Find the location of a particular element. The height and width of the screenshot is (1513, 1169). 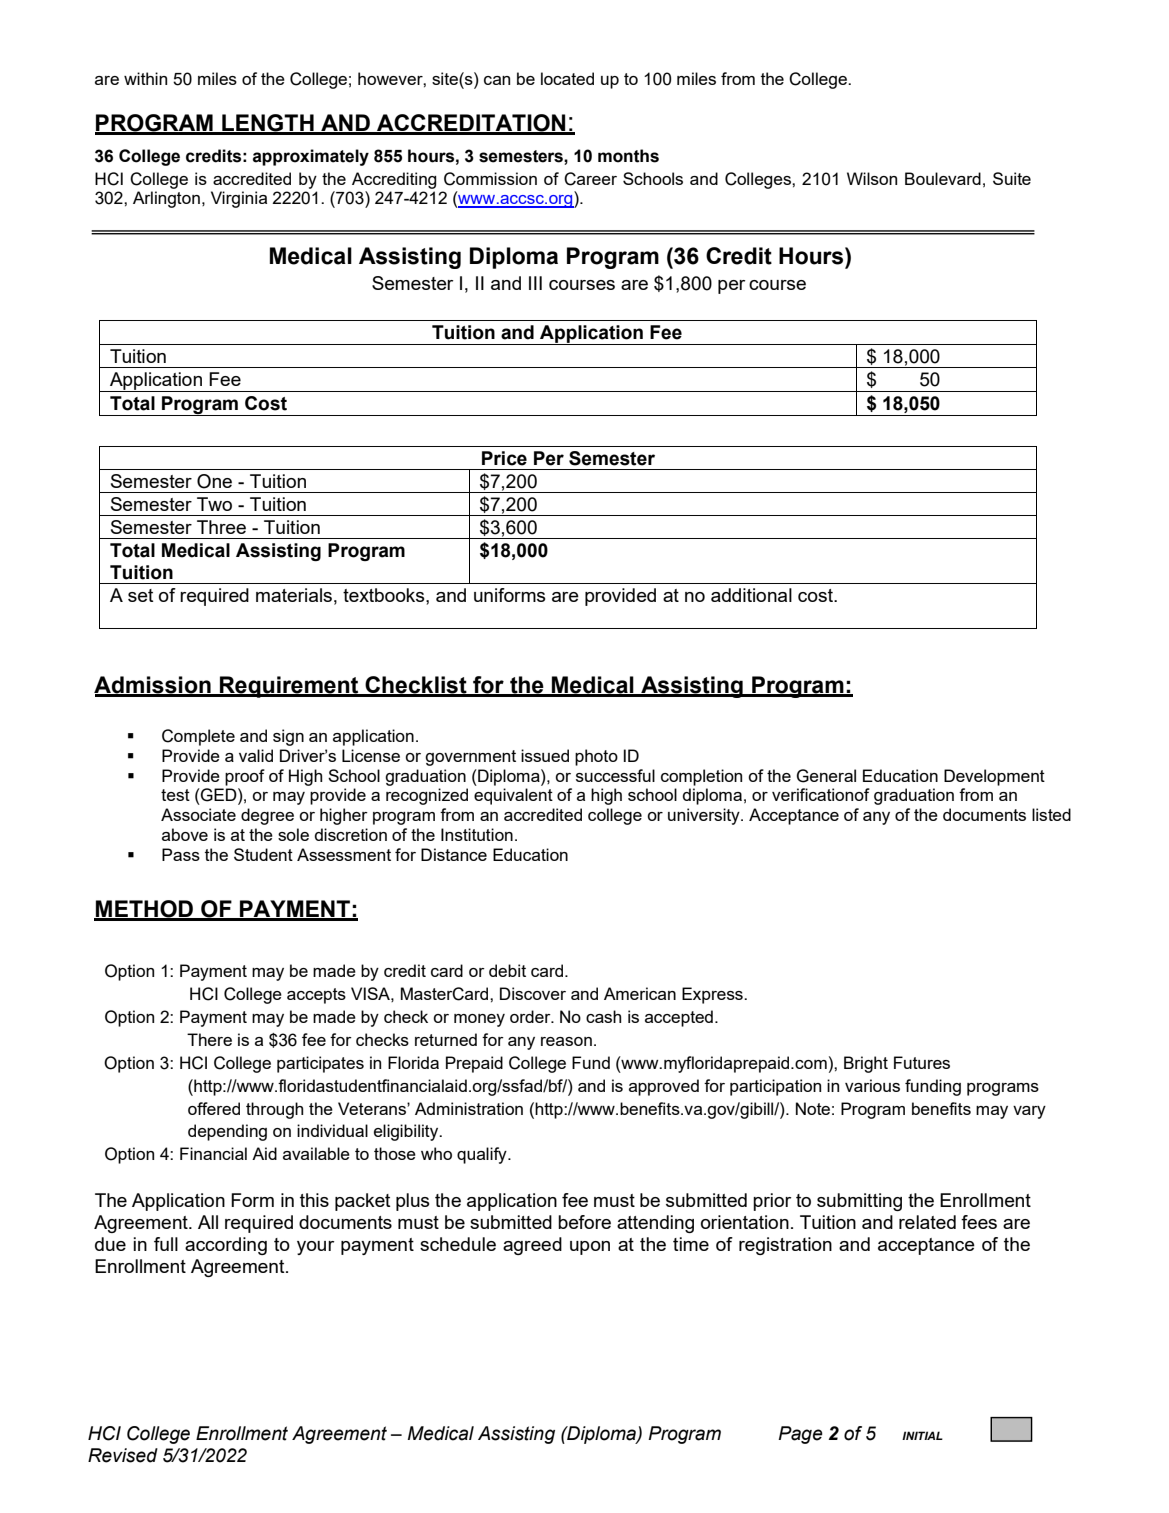

Revised is located at coordinates (123, 1455).
